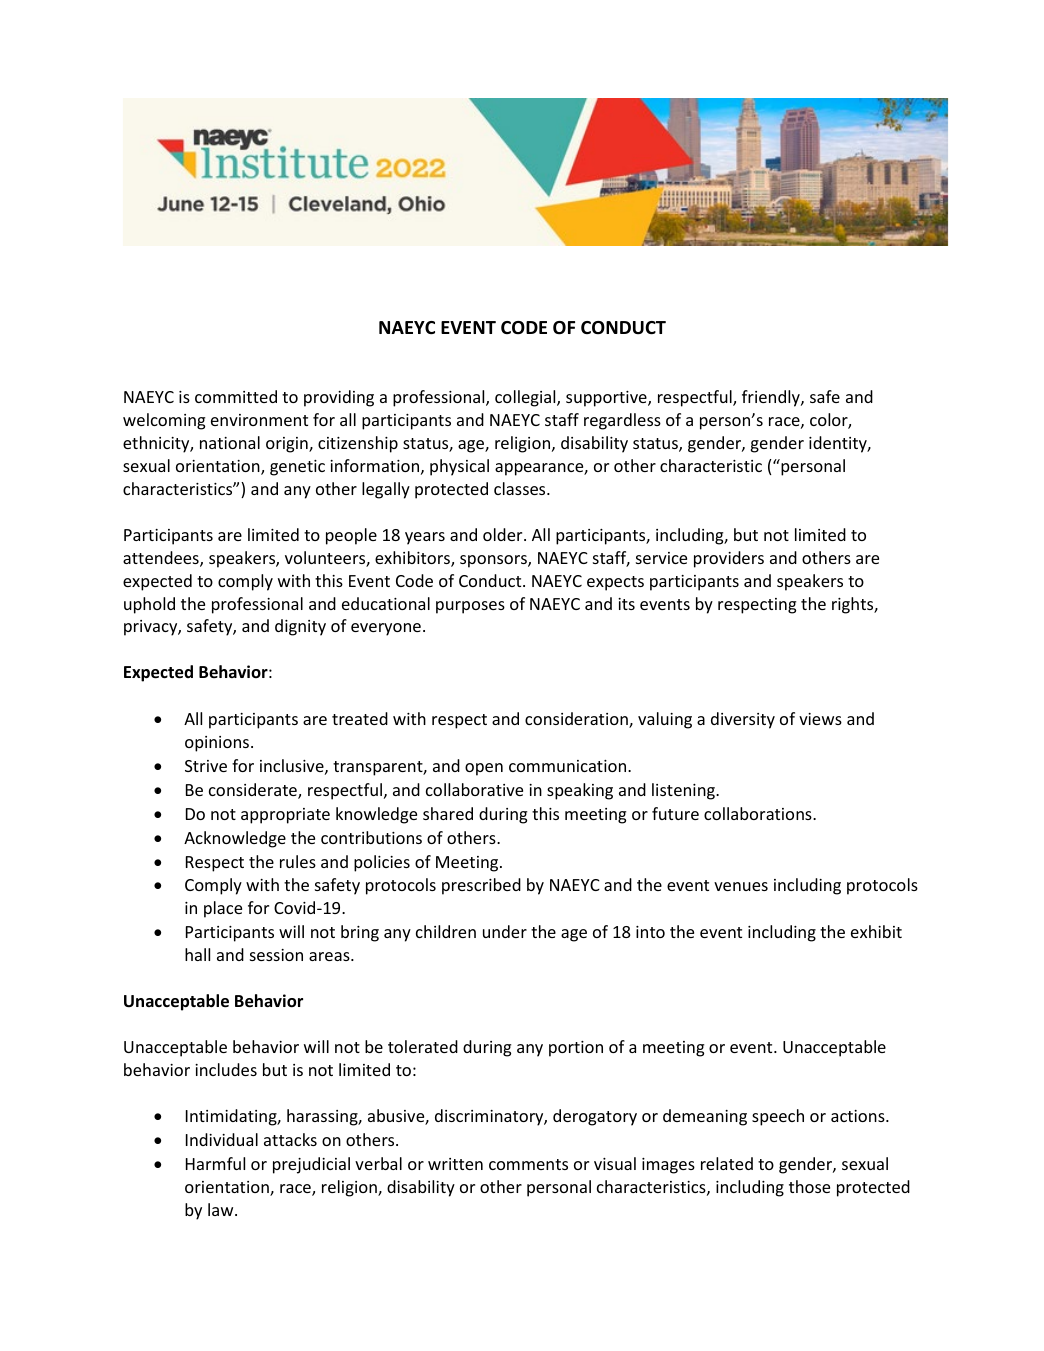  I want to click on prescribed, so click(481, 886).
